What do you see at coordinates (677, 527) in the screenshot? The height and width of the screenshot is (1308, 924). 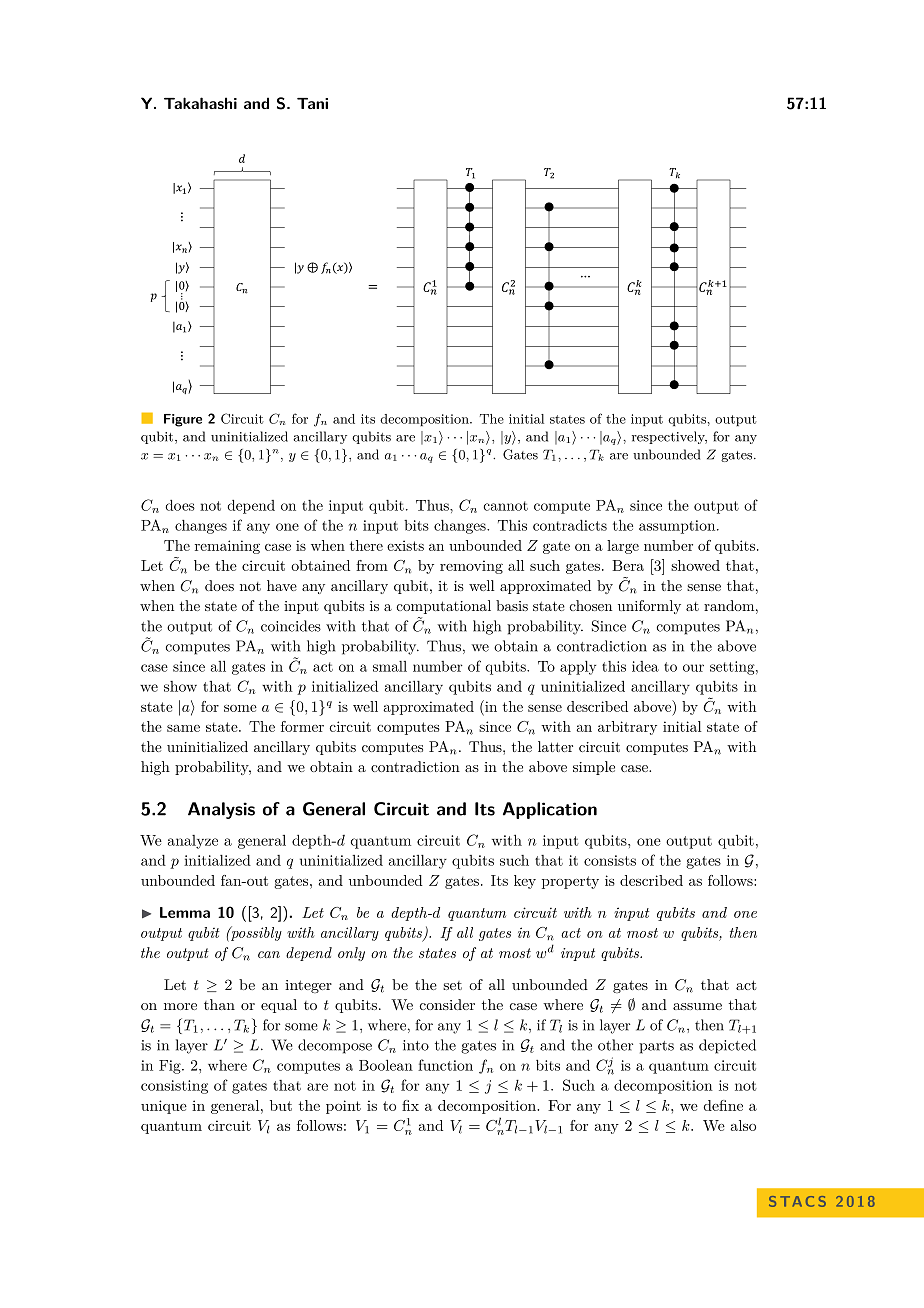 I see `assumption` at bounding box center [677, 527].
